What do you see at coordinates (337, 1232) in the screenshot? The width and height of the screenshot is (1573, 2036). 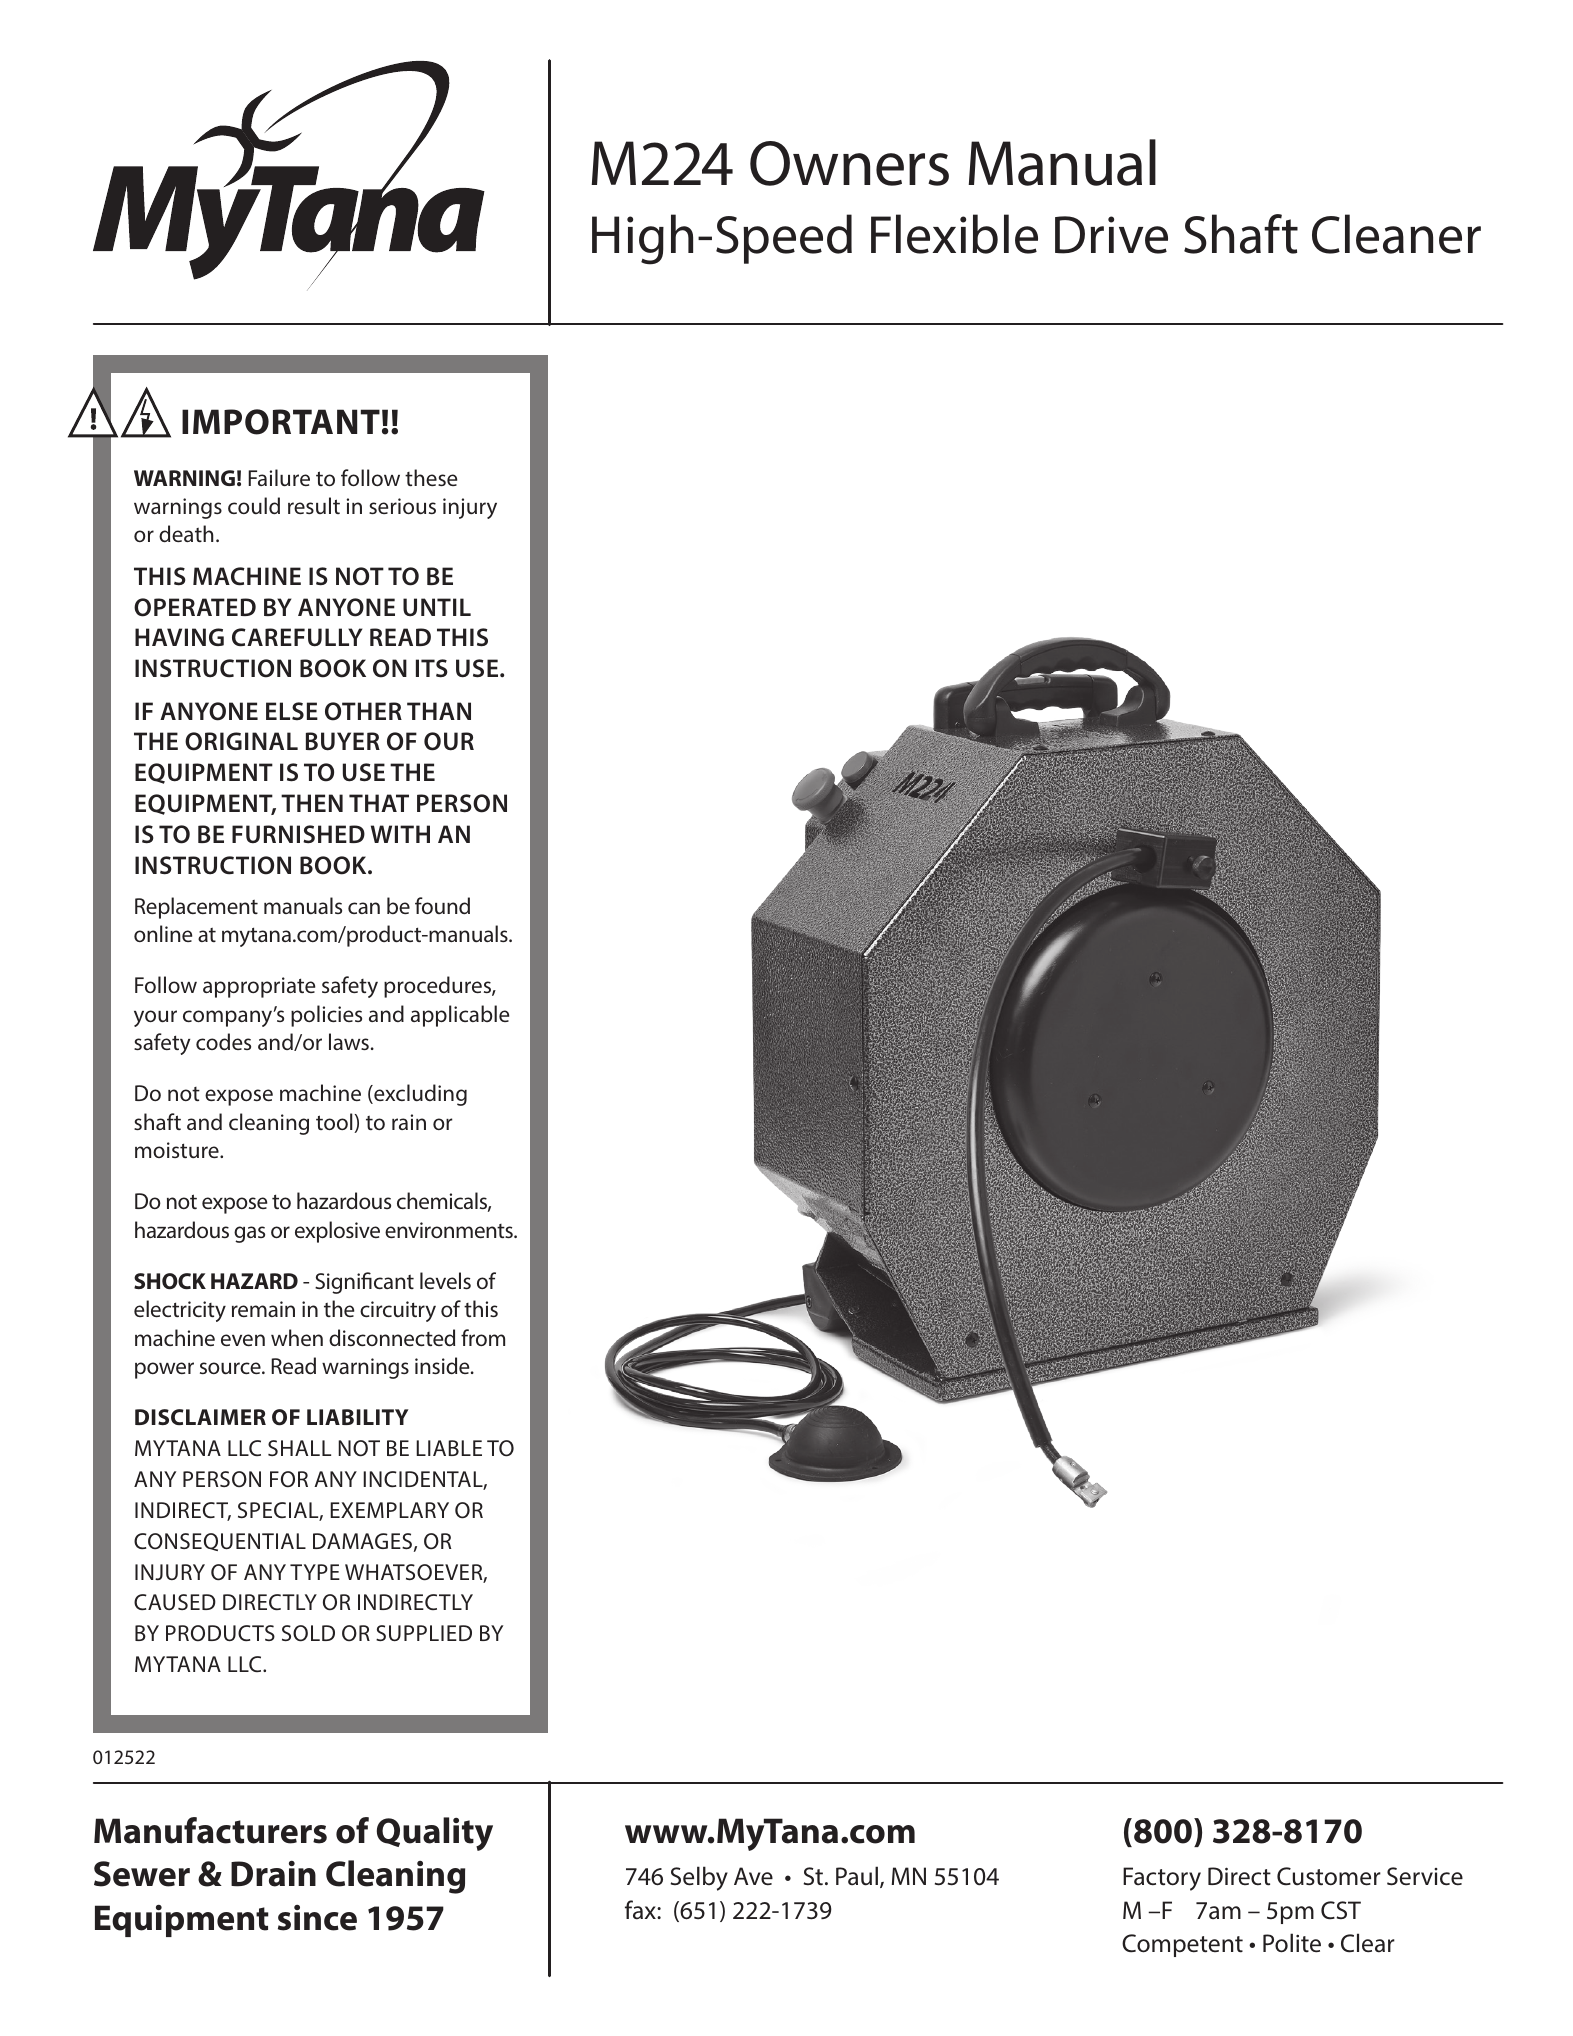 I see `explosive` at bounding box center [337, 1232].
